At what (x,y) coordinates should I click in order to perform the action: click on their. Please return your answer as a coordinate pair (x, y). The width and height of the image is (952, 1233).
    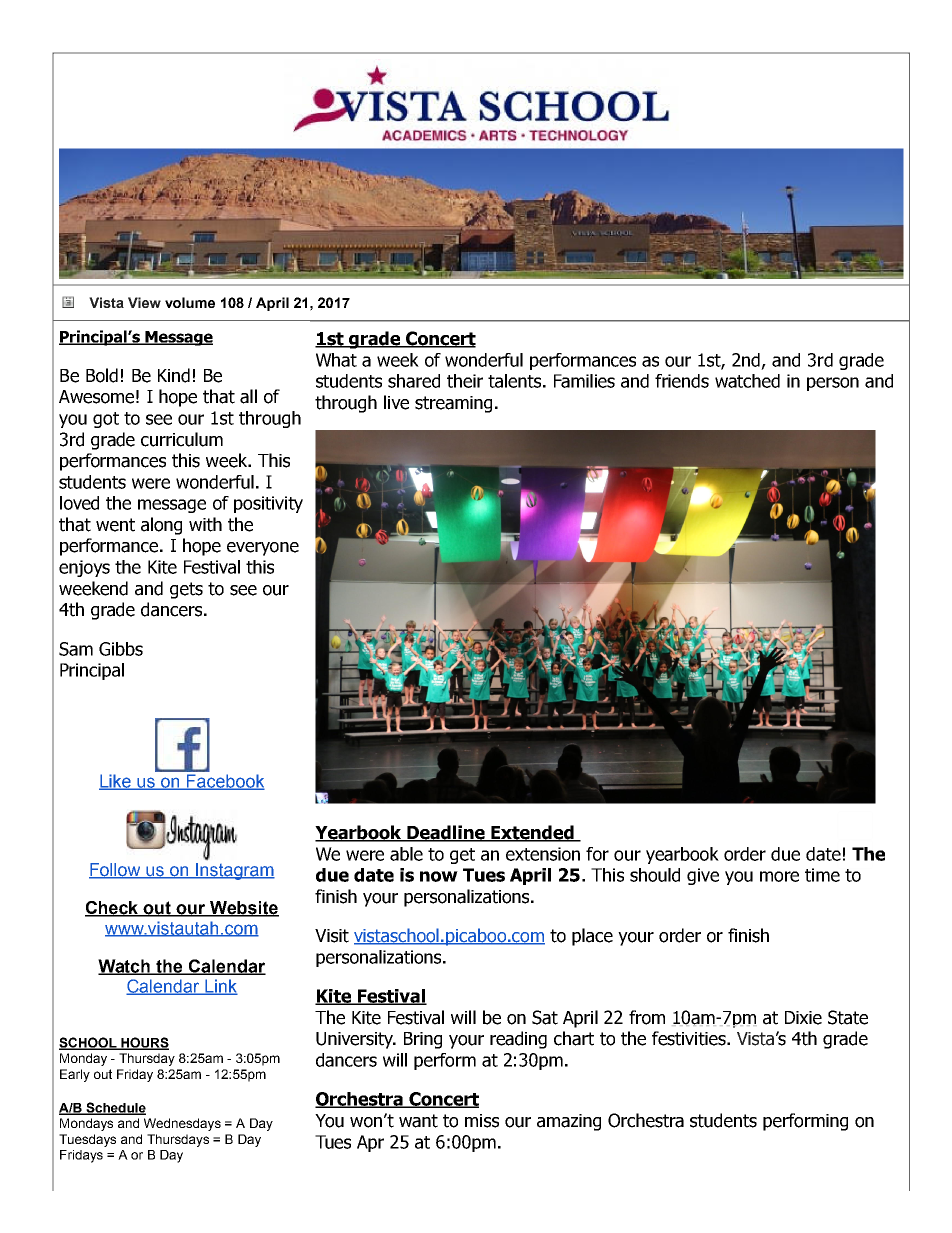
    Looking at the image, I should click on (465, 381).
